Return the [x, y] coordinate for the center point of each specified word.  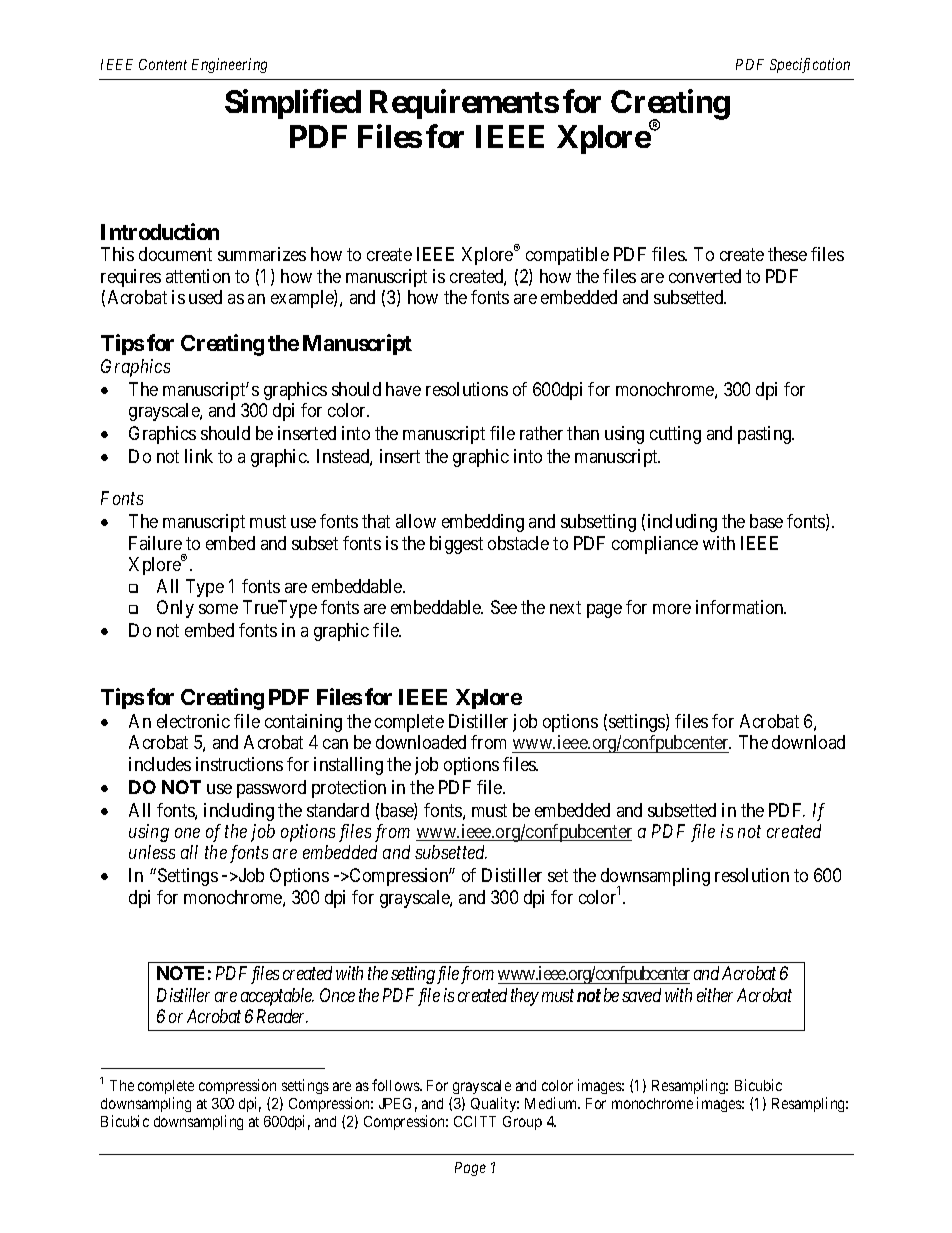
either [715, 995]
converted [705, 276]
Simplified [293, 104]
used [205, 297]
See [504, 607]
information [741, 607]
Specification [810, 65]
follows [396, 1085]
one [187, 833]
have [403, 389]
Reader [282, 1016]
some [218, 609]
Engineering [229, 65]
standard [338, 810]
